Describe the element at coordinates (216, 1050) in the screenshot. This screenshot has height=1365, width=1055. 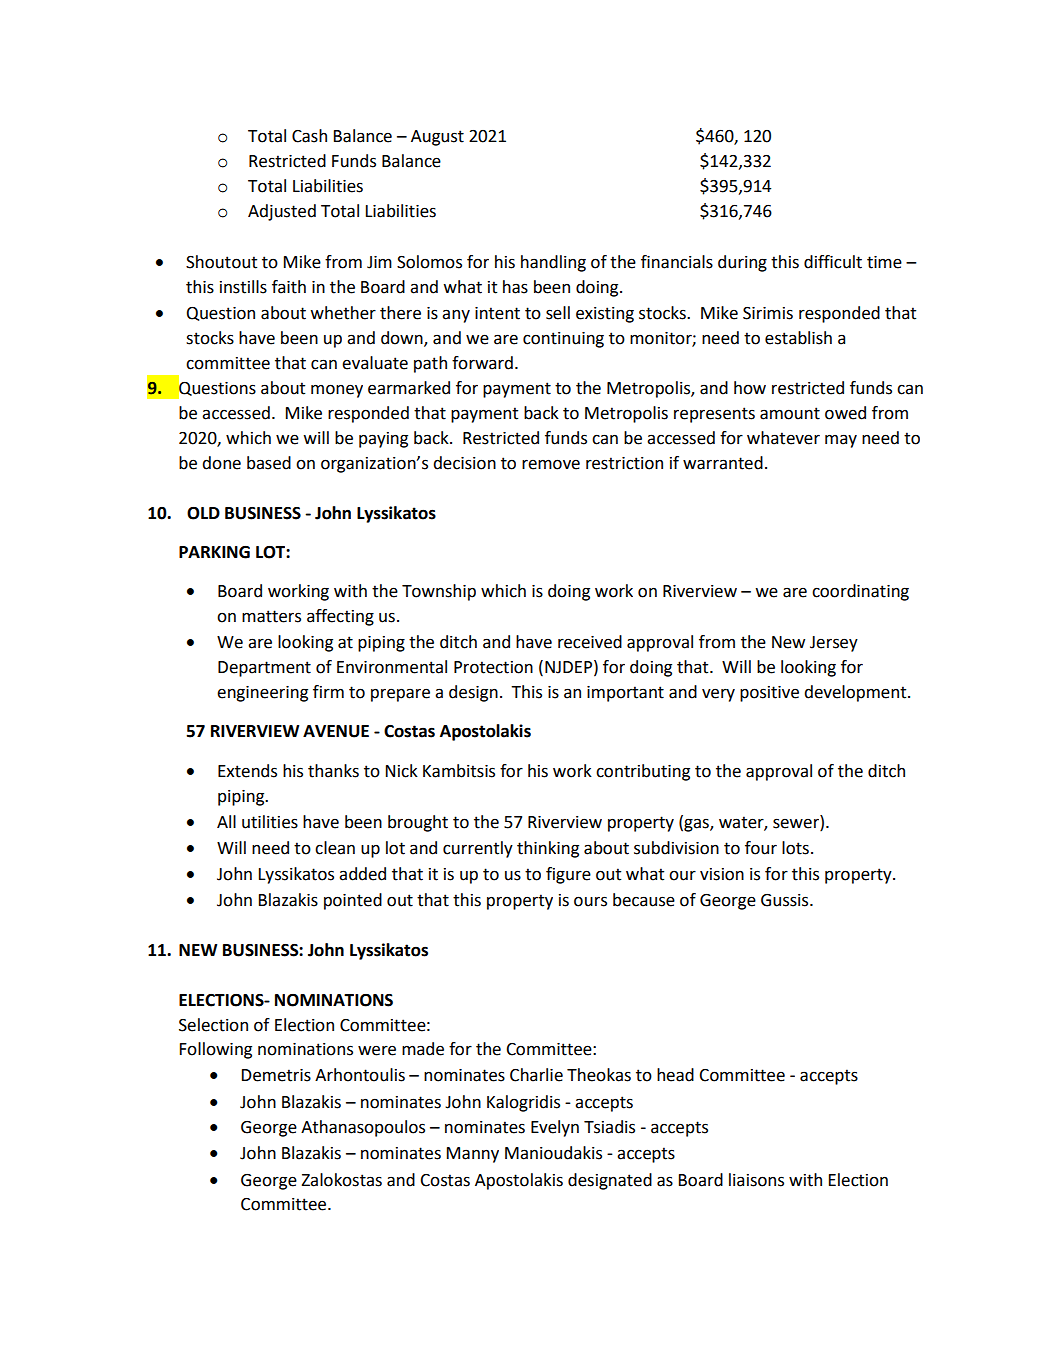
I see `Following` at that location.
